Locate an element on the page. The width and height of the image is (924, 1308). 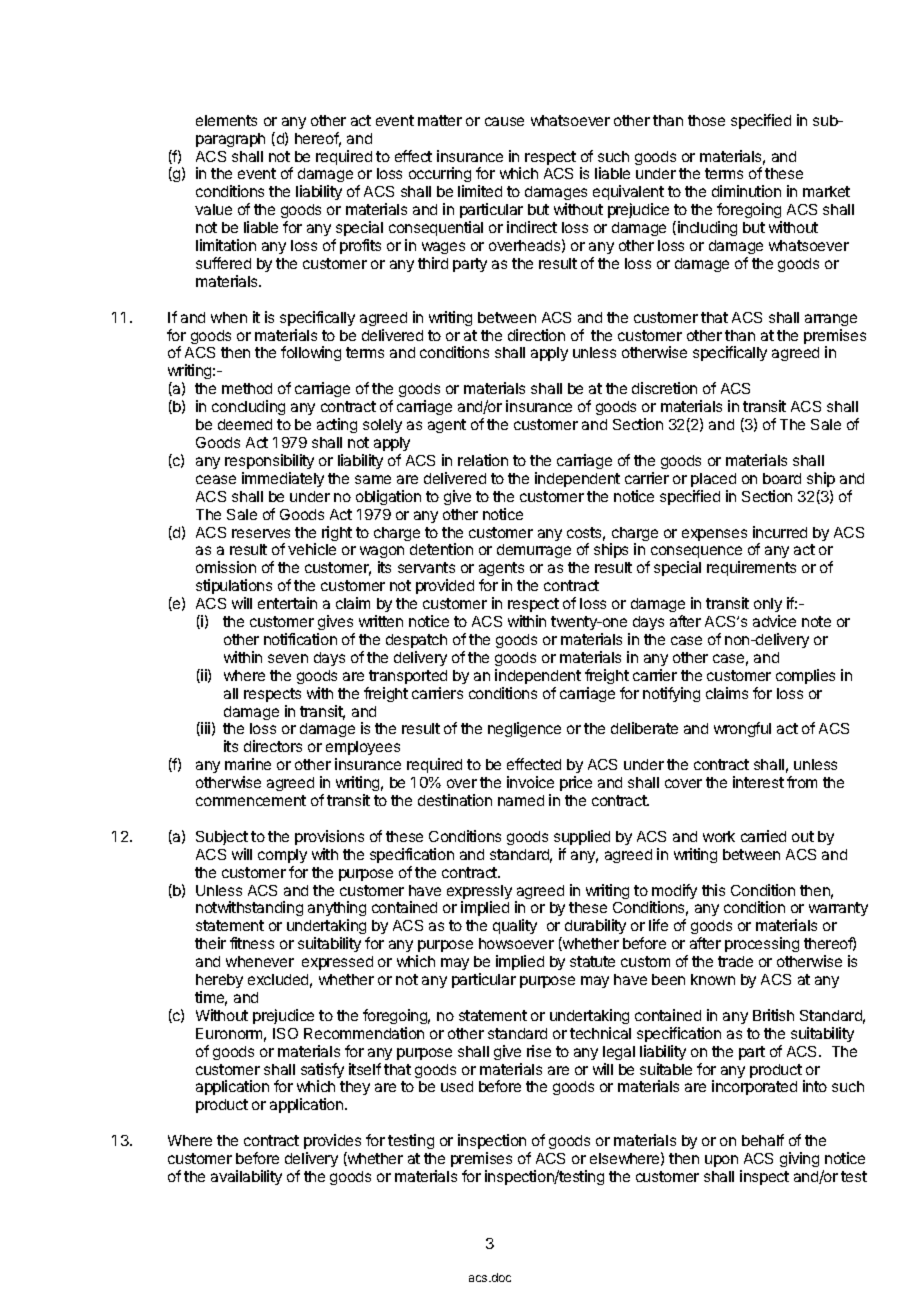
cause is located at coordinates (504, 121).
